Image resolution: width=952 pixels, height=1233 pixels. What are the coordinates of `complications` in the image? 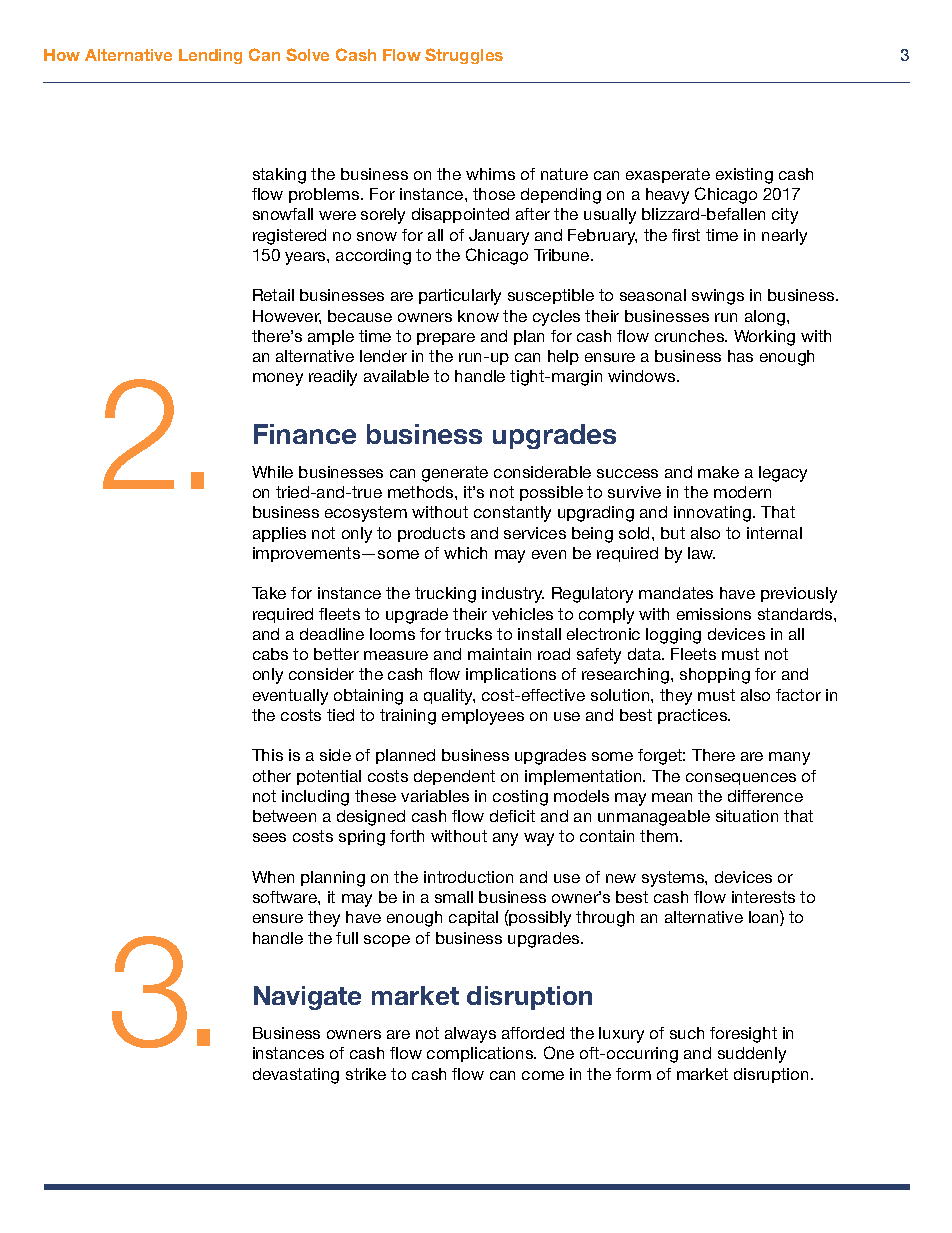 It's located at (481, 1054).
